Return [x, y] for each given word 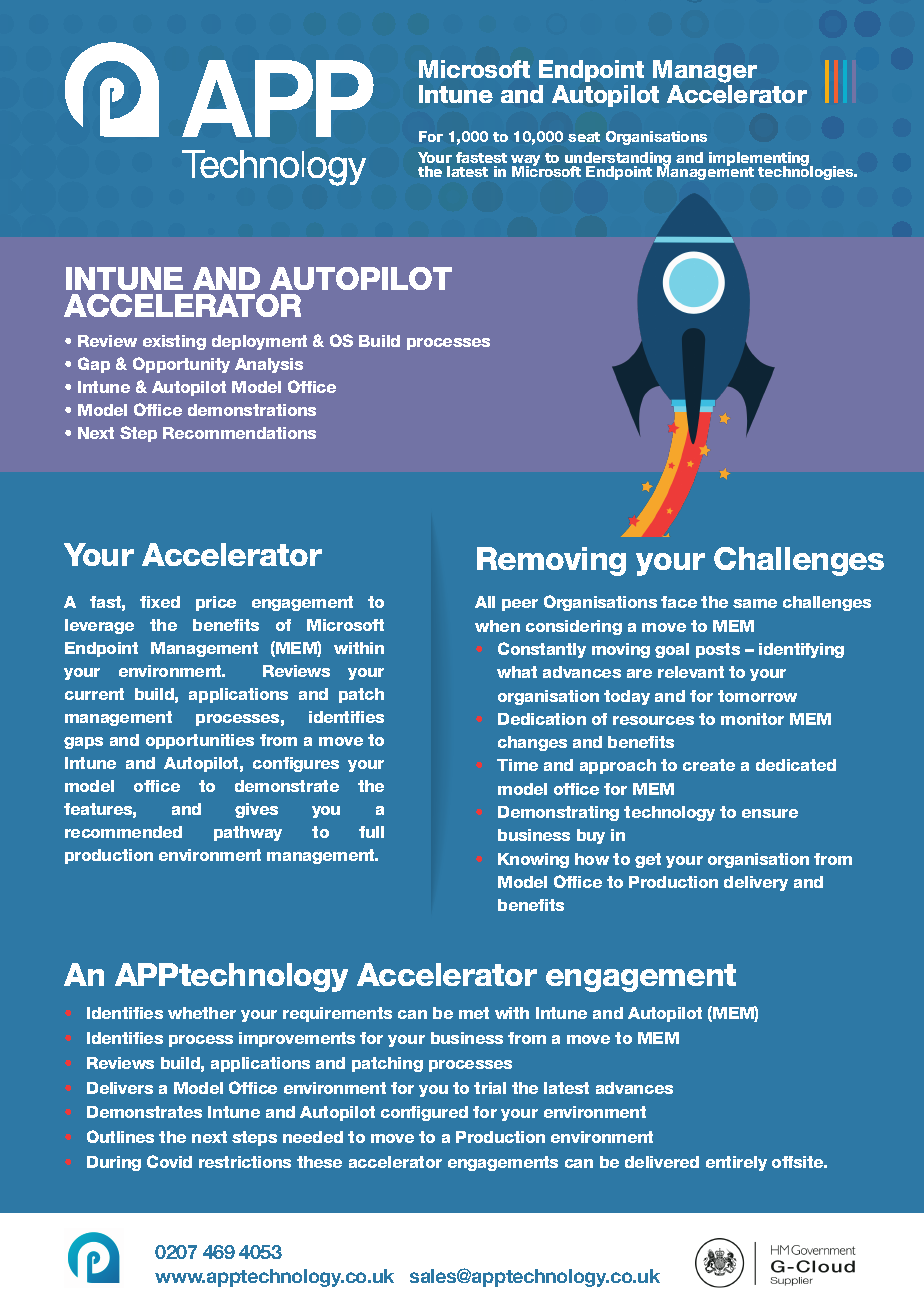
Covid [169, 1161]
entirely [736, 1163]
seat [584, 137]
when [497, 626]
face [679, 602]
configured [424, 1113]
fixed [160, 602]
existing [174, 342]
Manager [705, 73]
